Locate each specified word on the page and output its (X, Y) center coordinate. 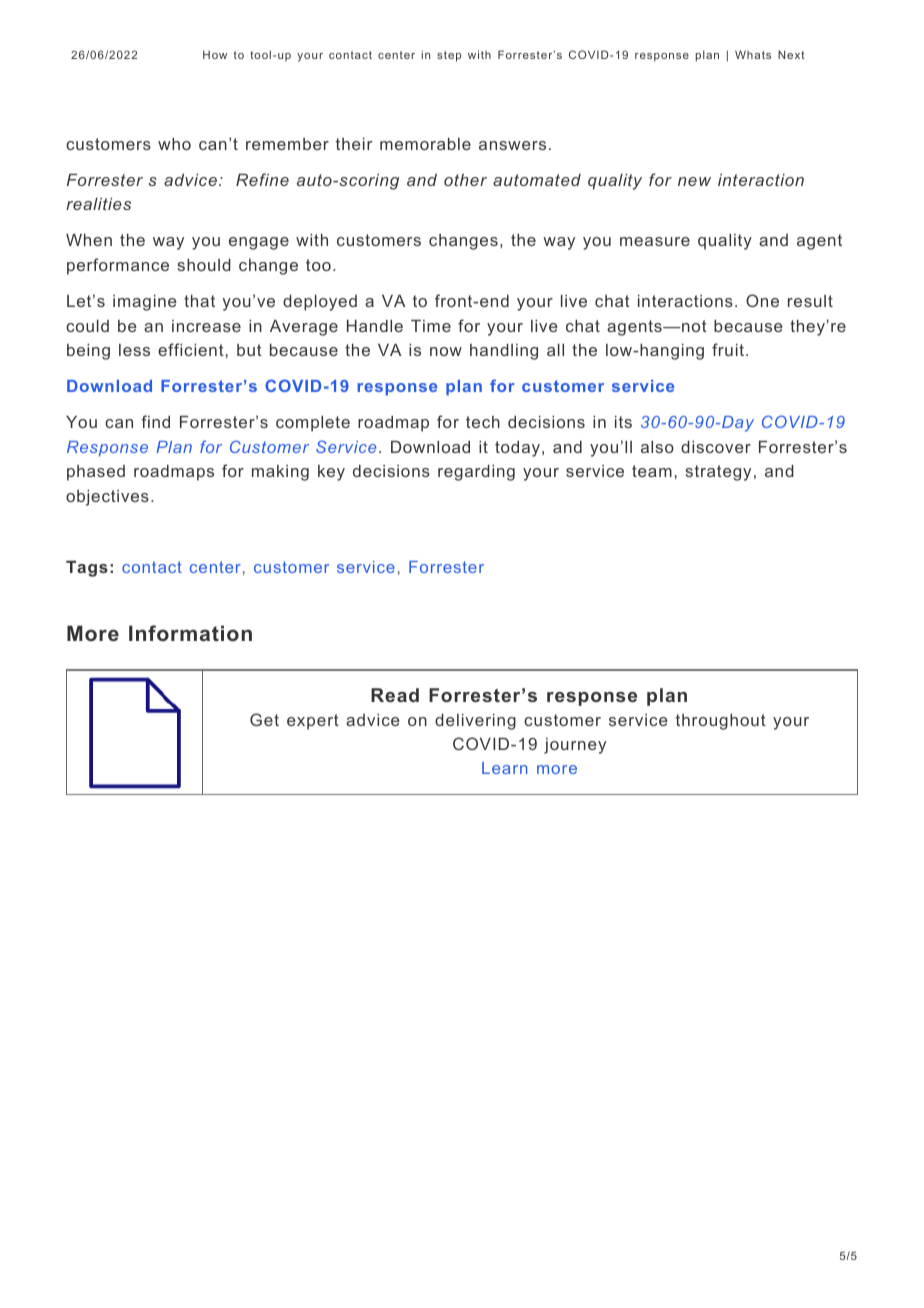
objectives (107, 498)
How (215, 54)
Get (264, 719)
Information (190, 633)
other (465, 180)
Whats (753, 54)
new (694, 181)
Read (395, 695)
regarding (476, 473)
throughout (721, 722)
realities (98, 204)
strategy (718, 473)
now (446, 351)
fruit (728, 349)
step (449, 56)
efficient (191, 349)
